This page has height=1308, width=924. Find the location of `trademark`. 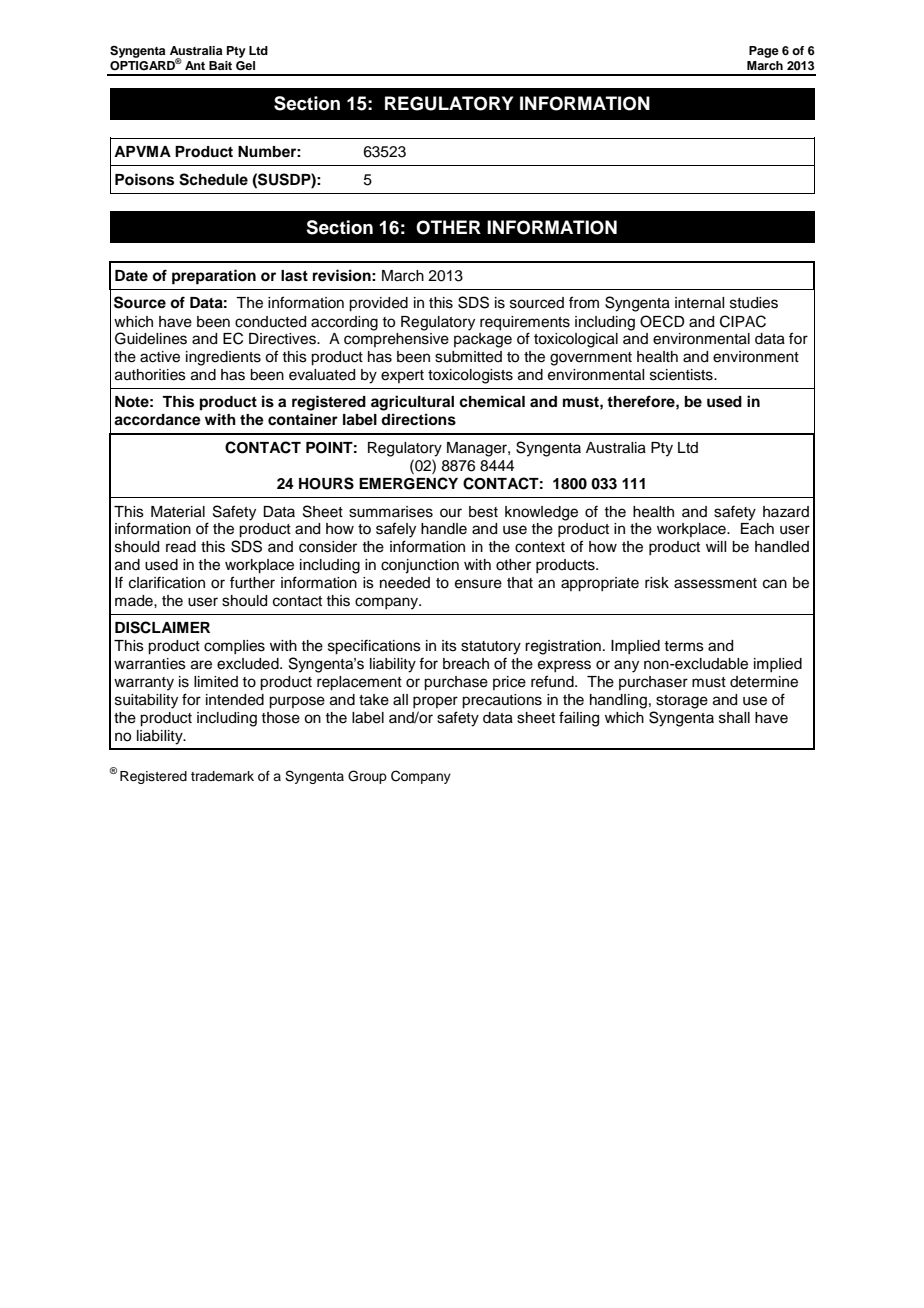

trademark is located at coordinates (222, 776).
